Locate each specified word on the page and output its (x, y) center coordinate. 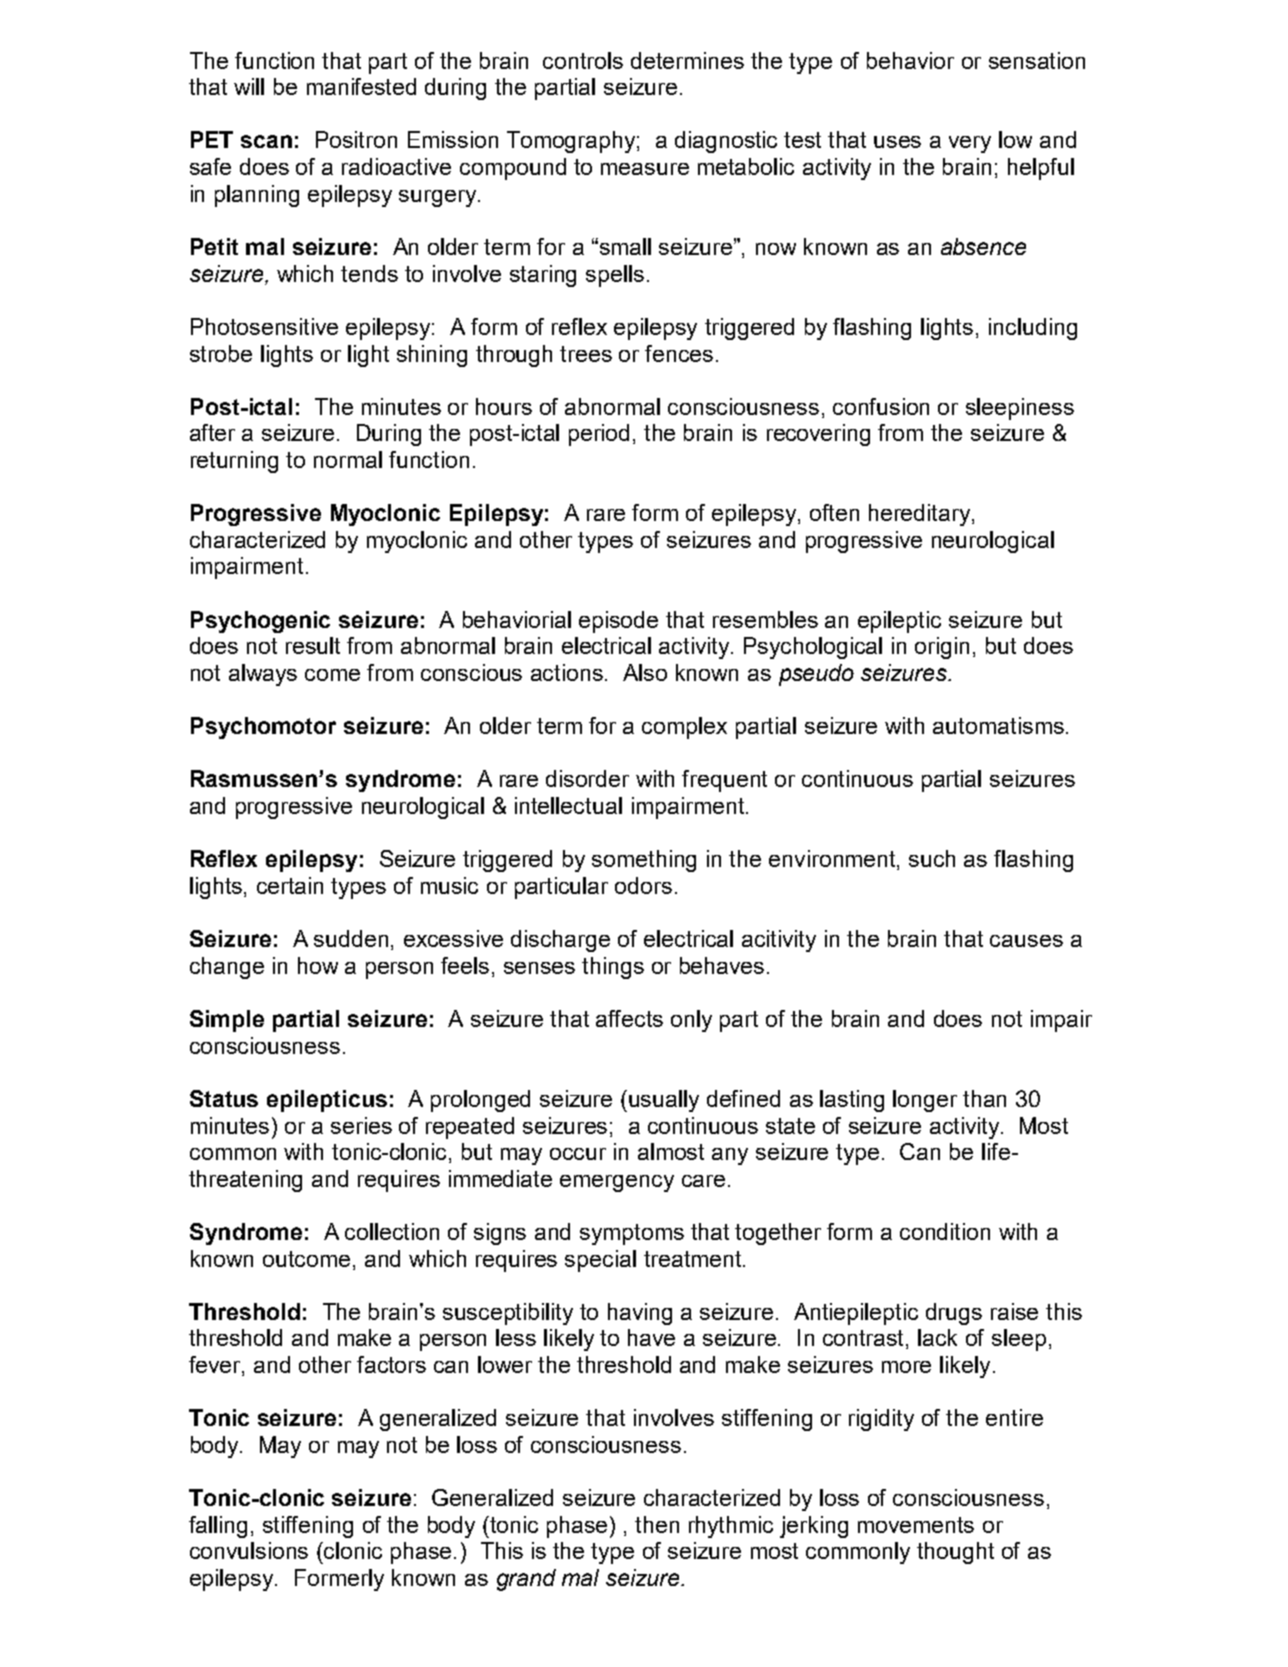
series (361, 1125)
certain (290, 885)
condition (945, 1231)
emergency (617, 1183)
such (932, 858)
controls (583, 60)
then (657, 1524)
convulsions (249, 1550)
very (970, 144)
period (599, 435)
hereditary (921, 515)
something (644, 861)
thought (955, 1553)
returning (234, 462)
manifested (361, 86)
